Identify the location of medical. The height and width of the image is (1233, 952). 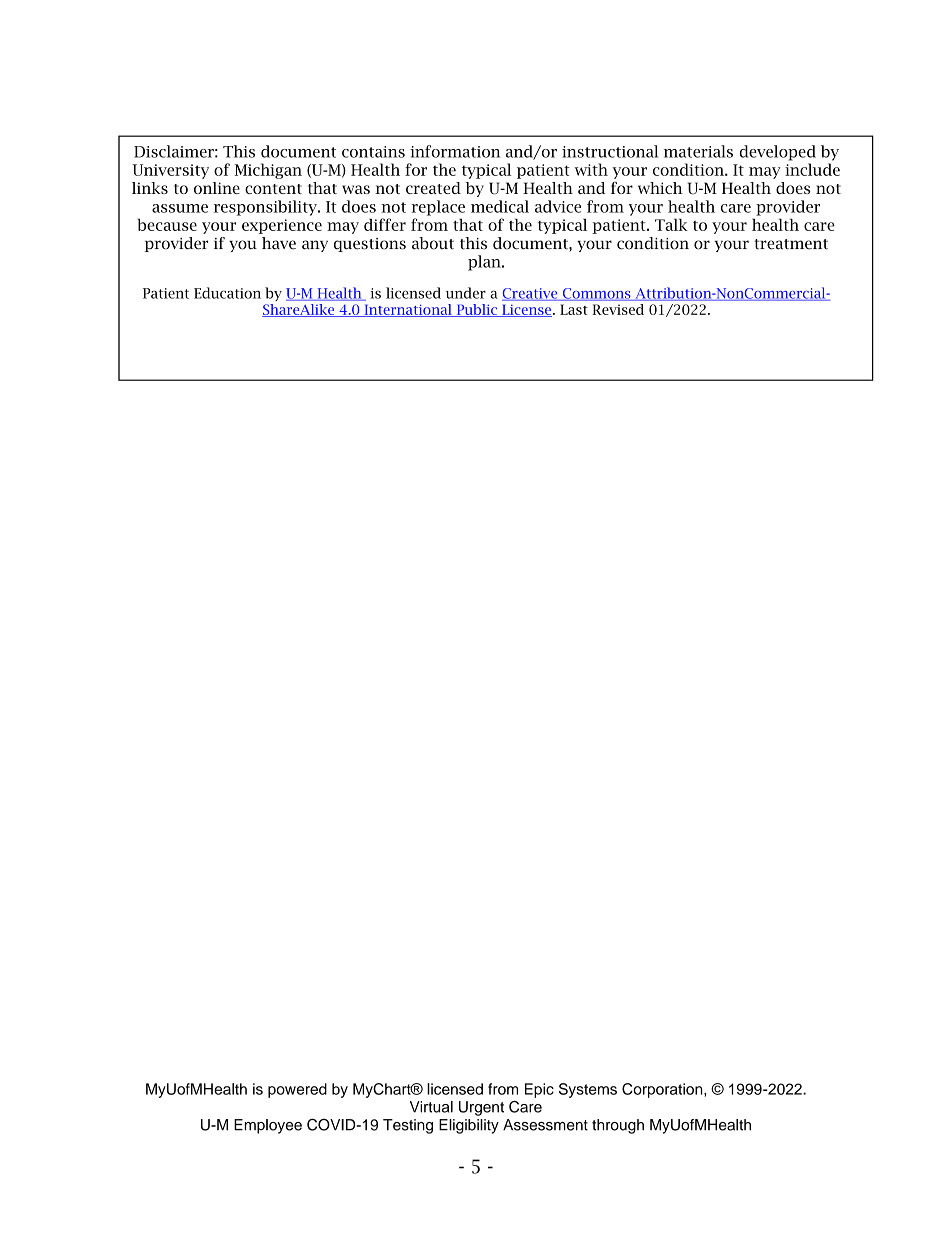
(500, 206).
